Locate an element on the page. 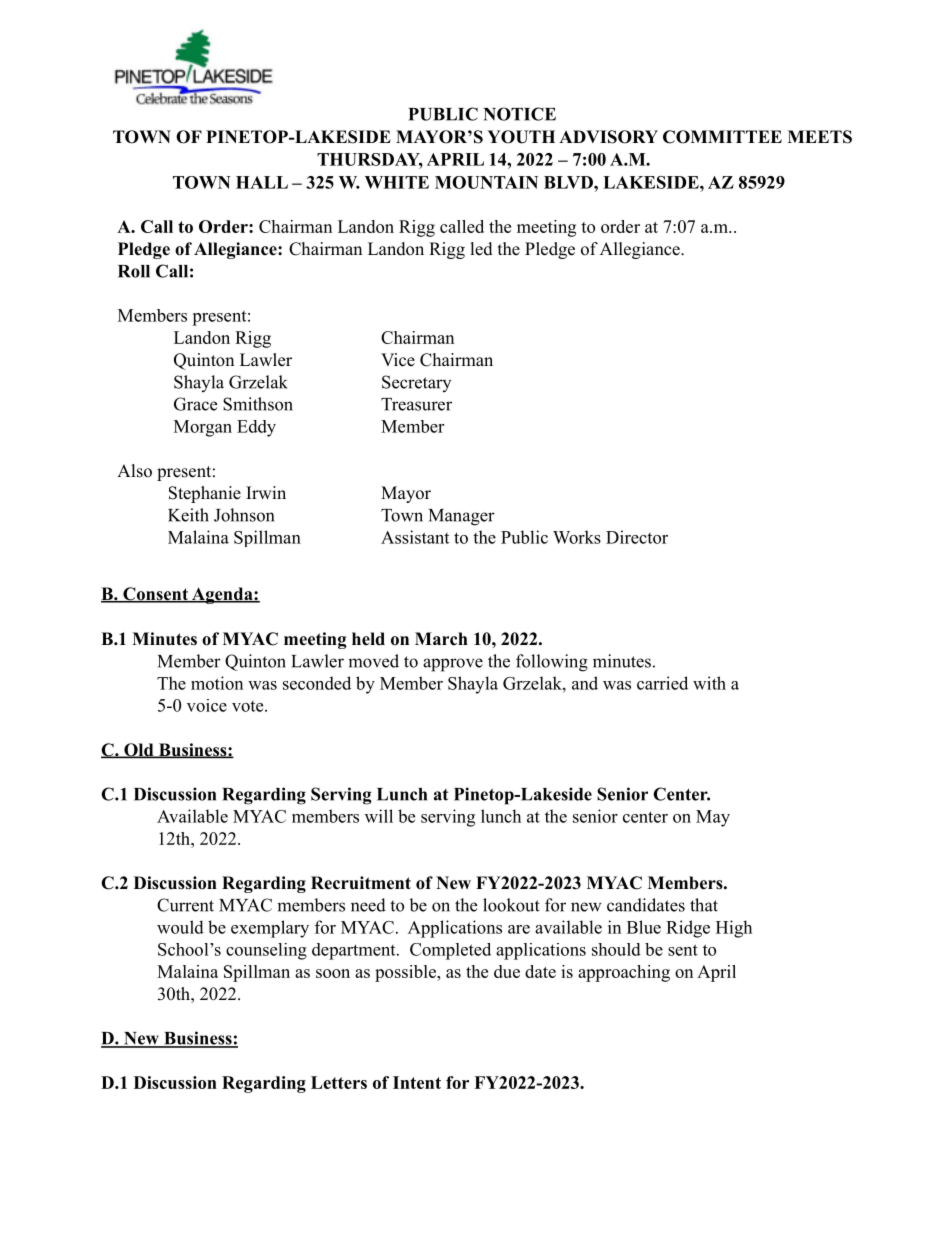  HALL is located at coordinates (262, 182).
